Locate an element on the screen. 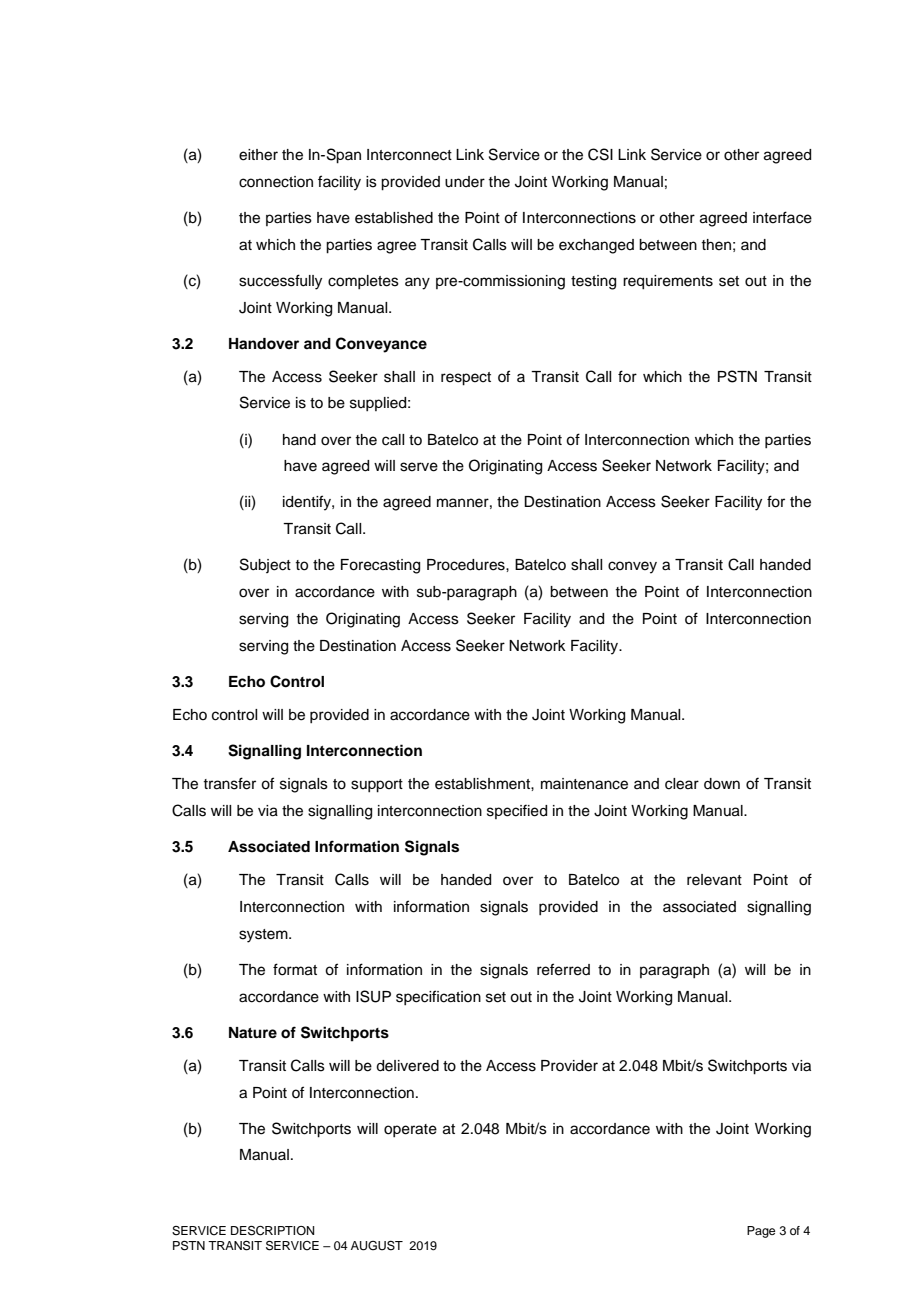 The image size is (924, 1308). specified is located at coordinates (517, 811).
